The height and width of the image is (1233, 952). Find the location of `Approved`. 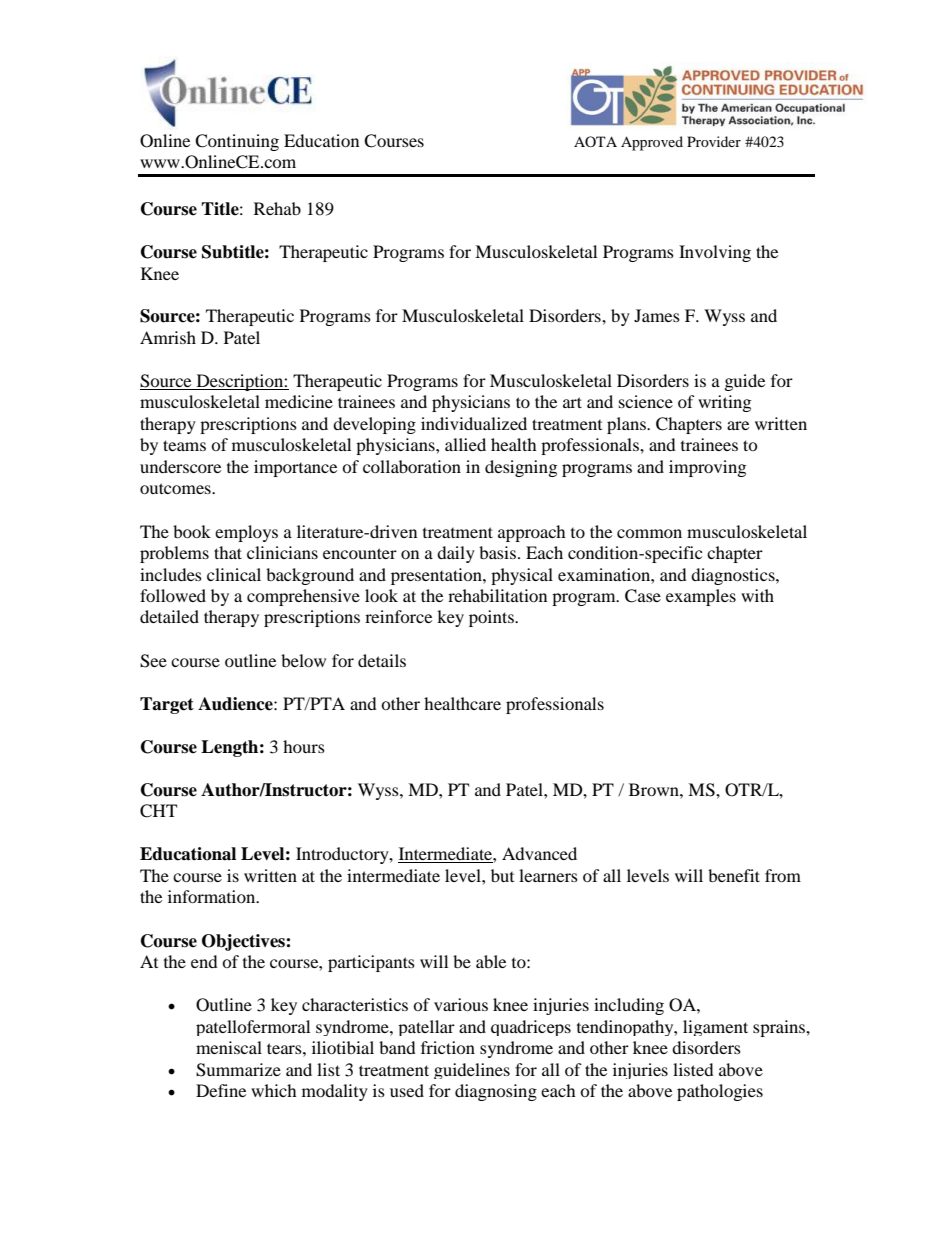

Approved is located at coordinates (652, 143).
